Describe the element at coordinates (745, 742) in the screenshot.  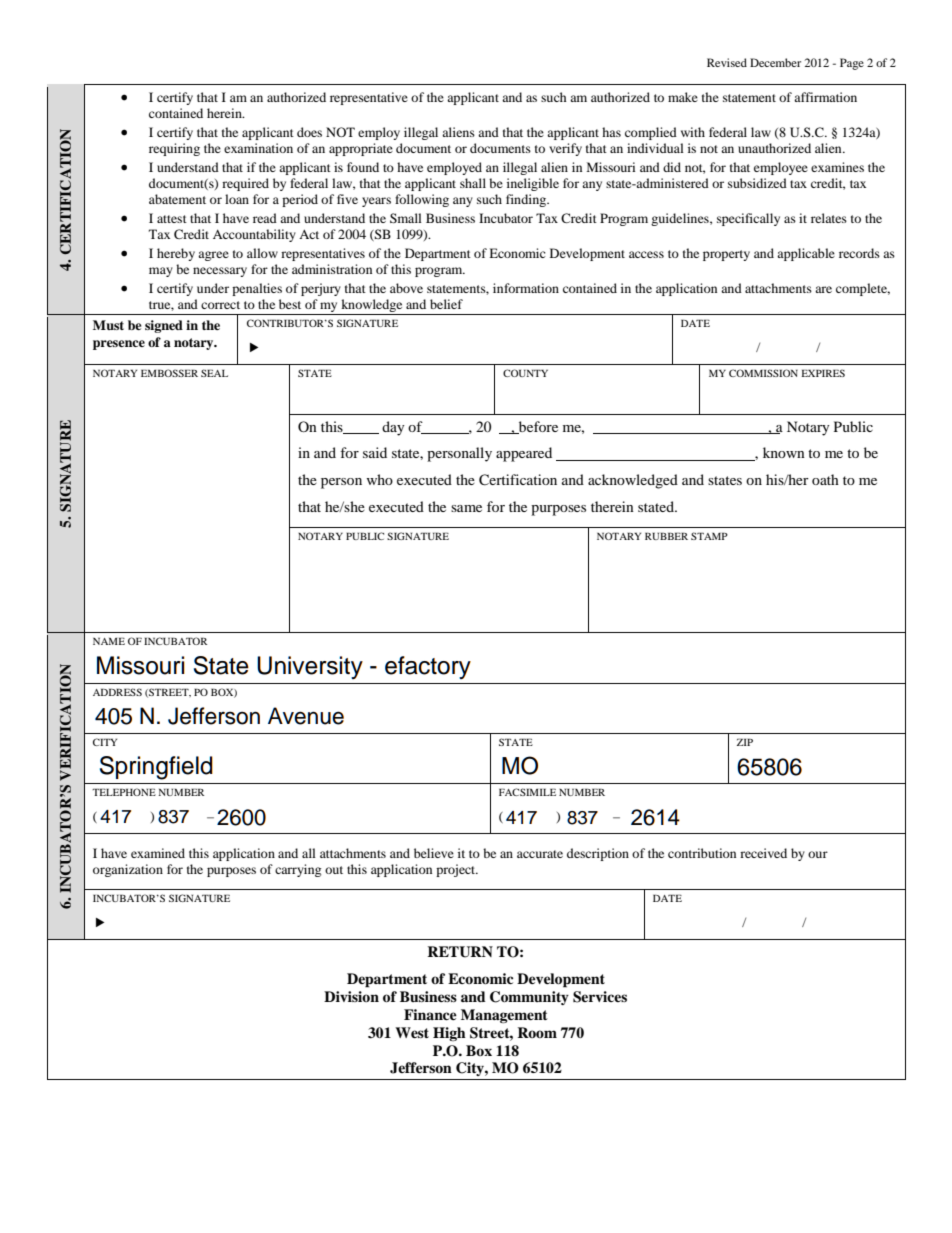
I see `ZIP` at that location.
